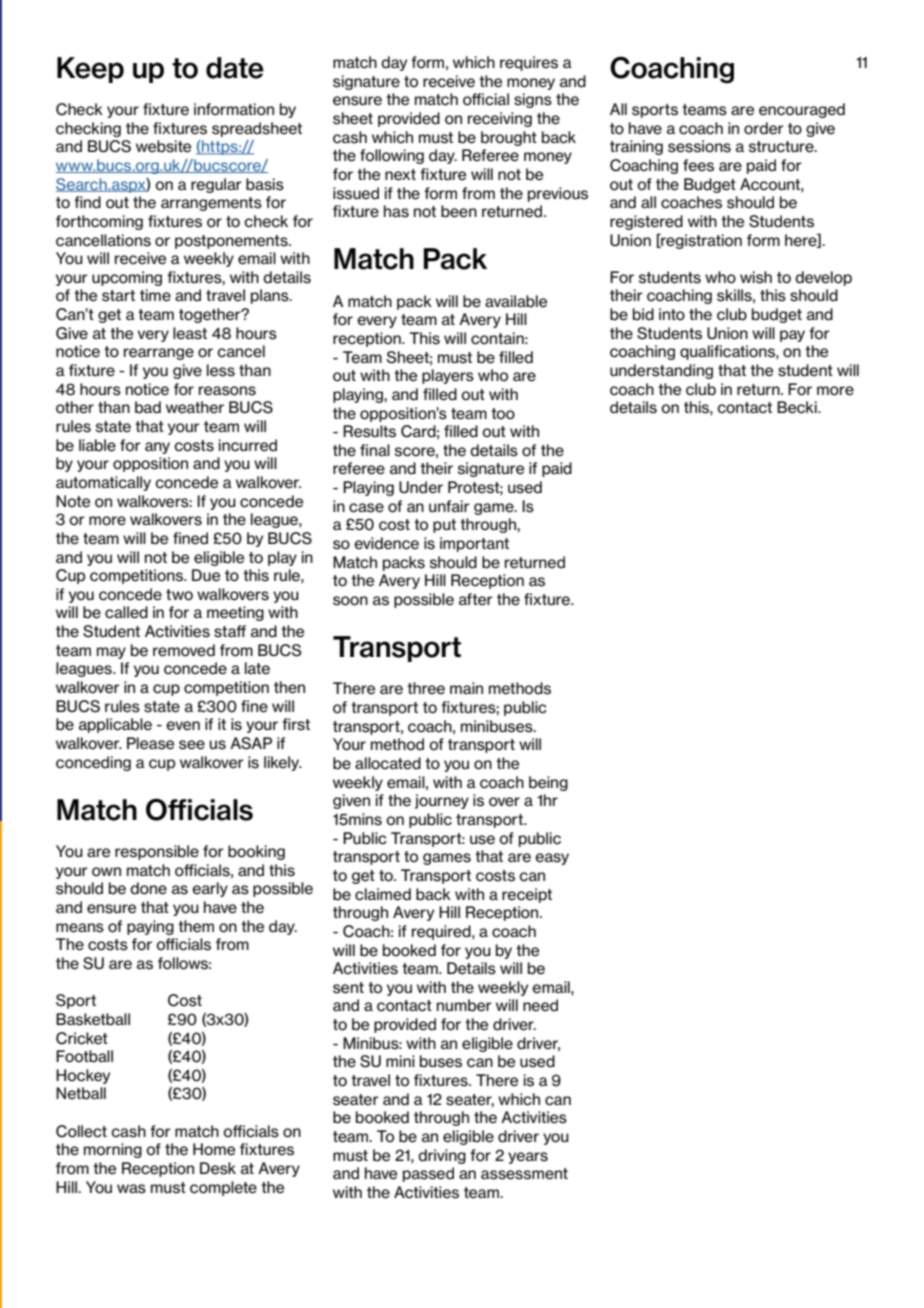  I want to click on main, so click(466, 688).
